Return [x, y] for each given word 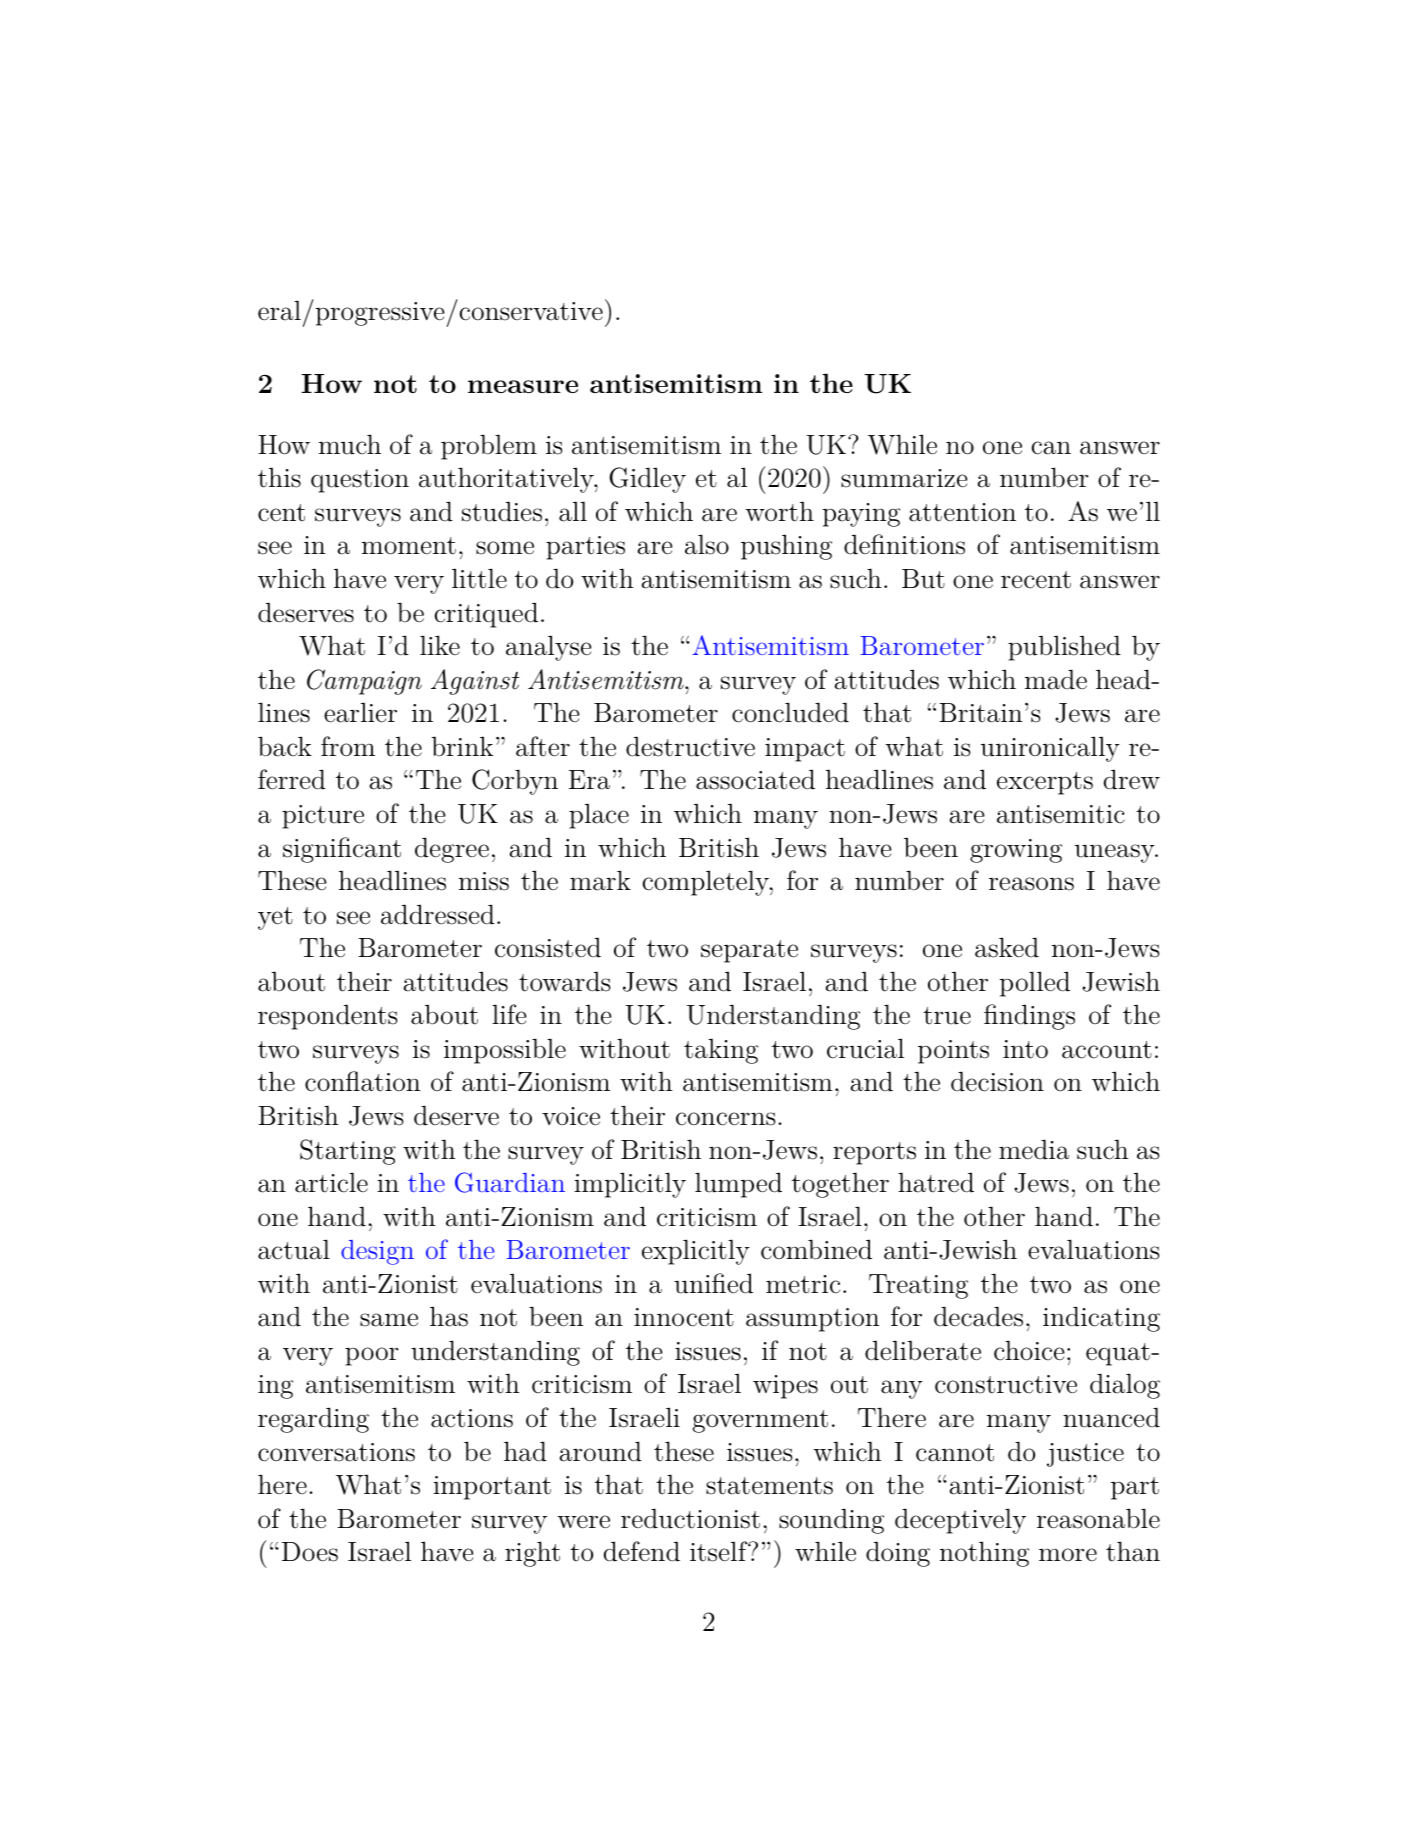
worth [779, 512]
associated [755, 779]
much [350, 444]
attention [962, 512]
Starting [348, 1152]
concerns [726, 1119]
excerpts [1045, 783]
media [1034, 1149]
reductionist [690, 1518]
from [348, 746]
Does [310, 1552]
